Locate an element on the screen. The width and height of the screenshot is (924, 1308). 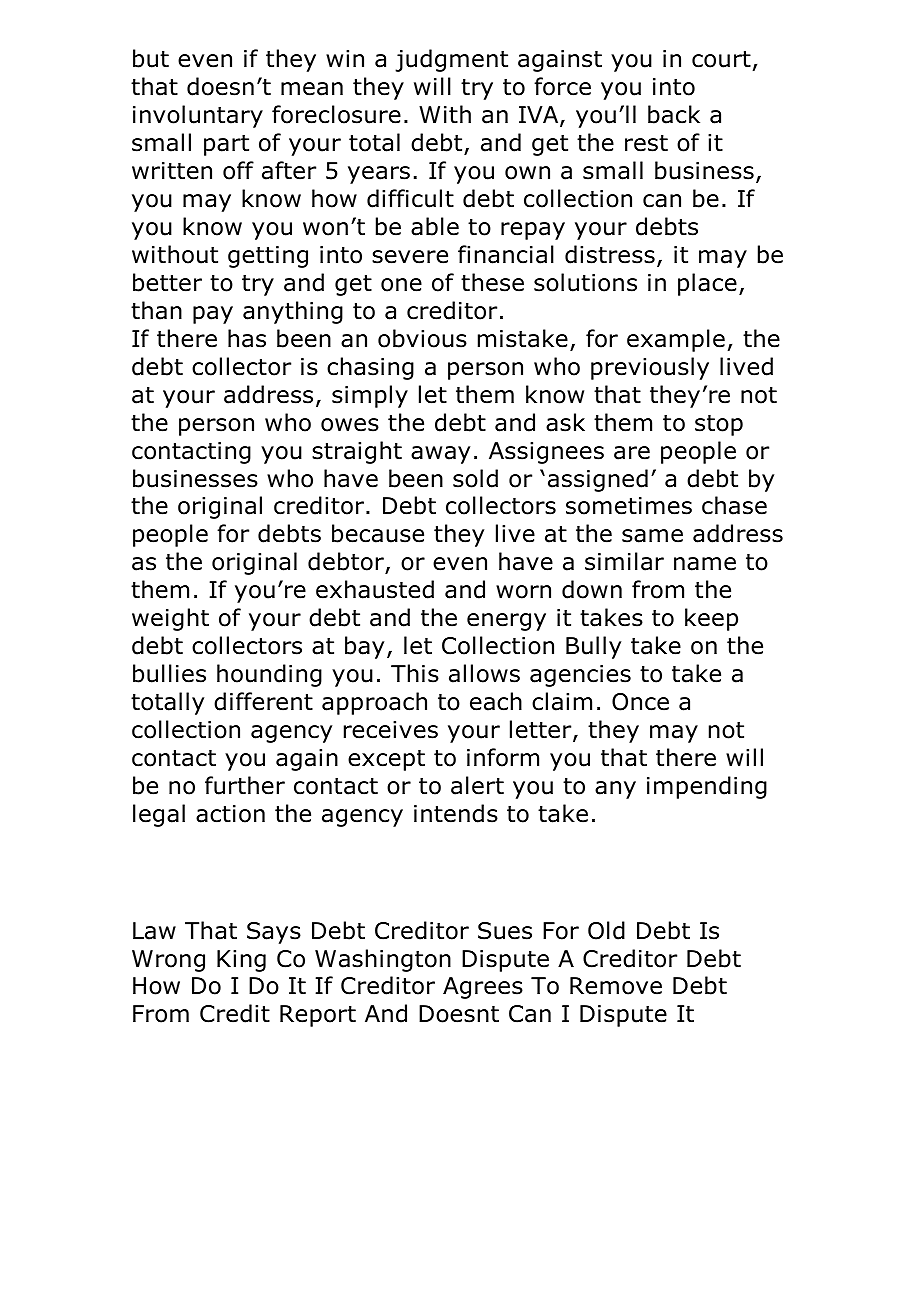
King is located at coordinates (241, 961).
